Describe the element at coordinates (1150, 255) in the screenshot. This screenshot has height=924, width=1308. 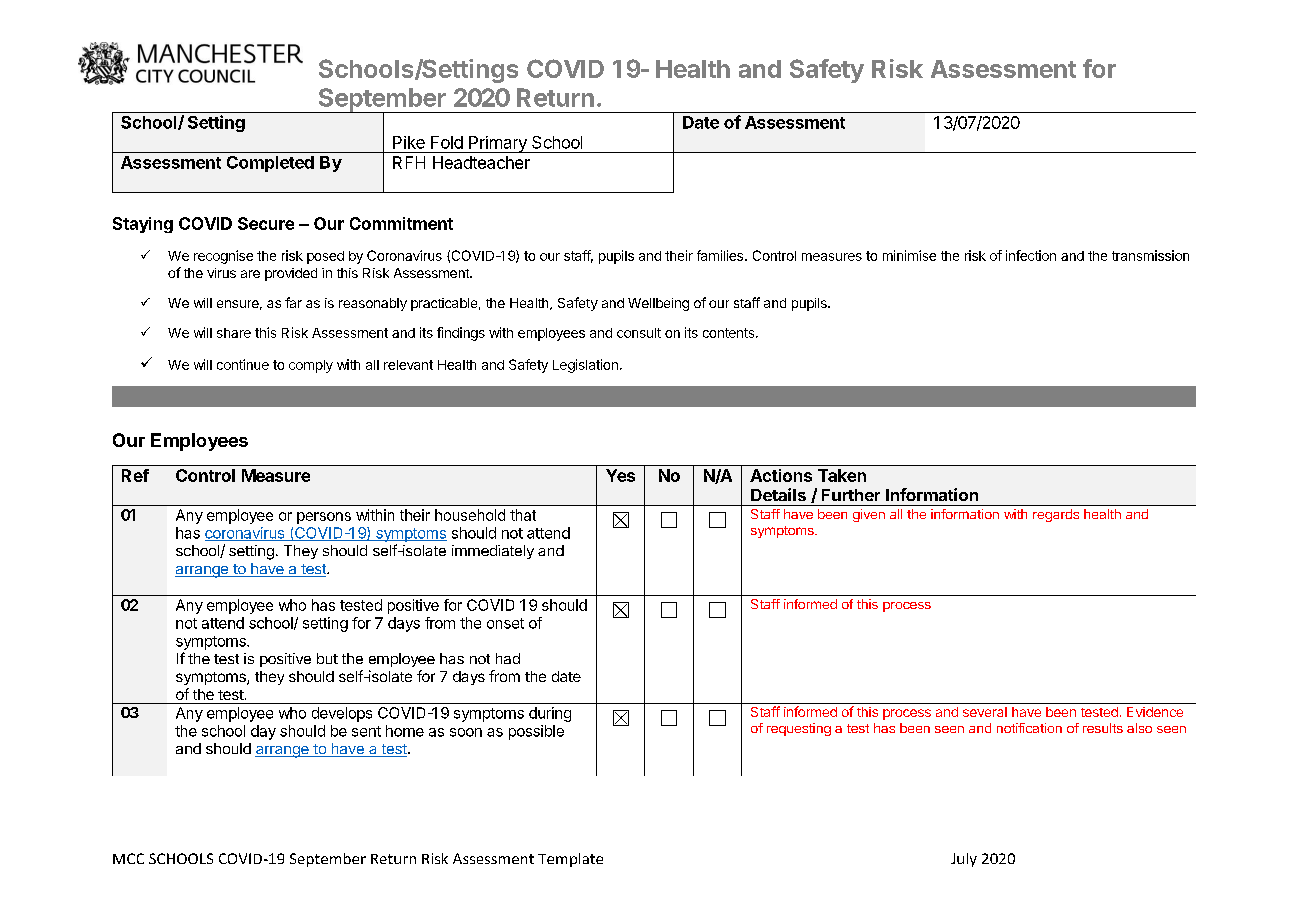
I see `transmission` at that location.
